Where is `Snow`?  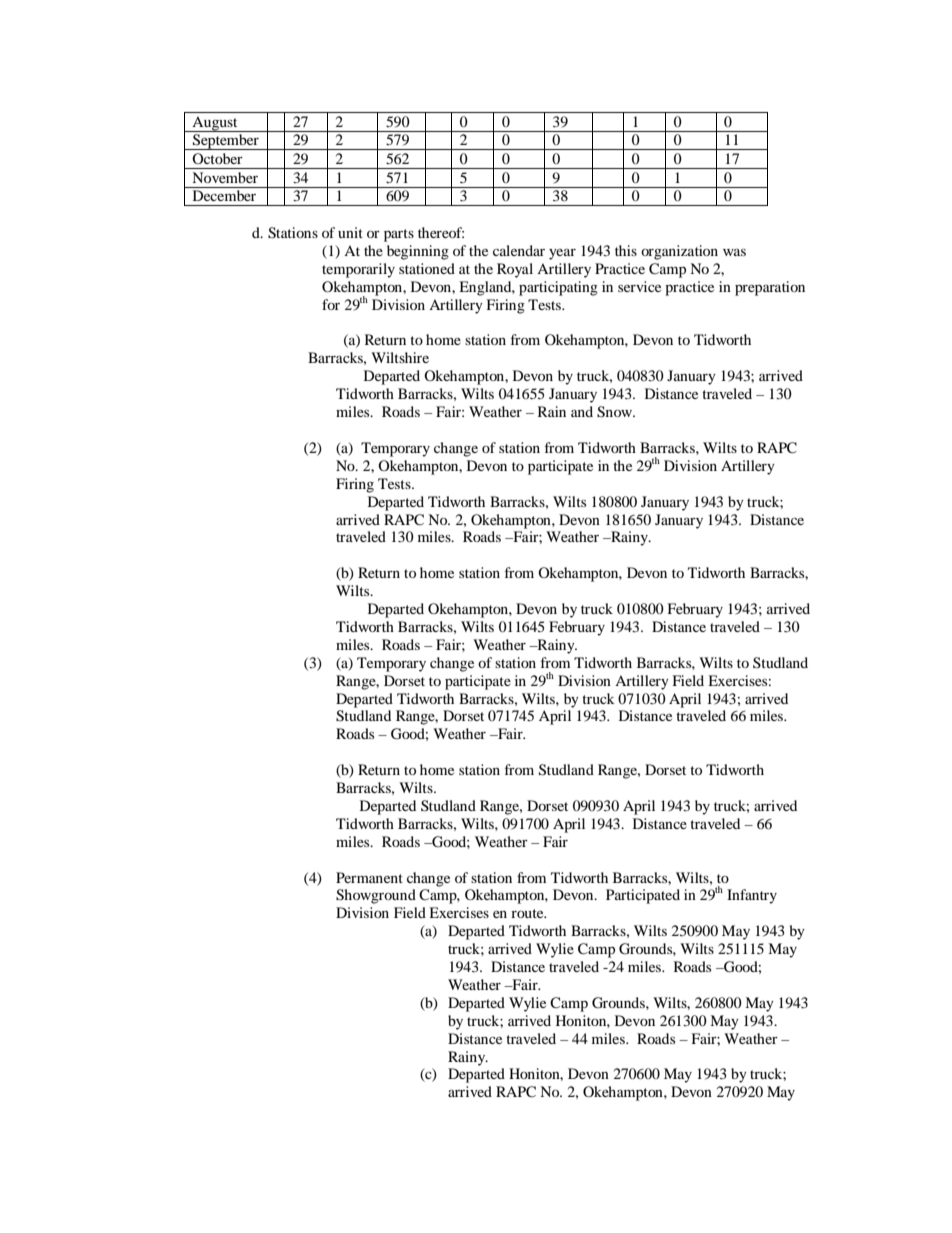
Snow is located at coordinates (616, 412).
